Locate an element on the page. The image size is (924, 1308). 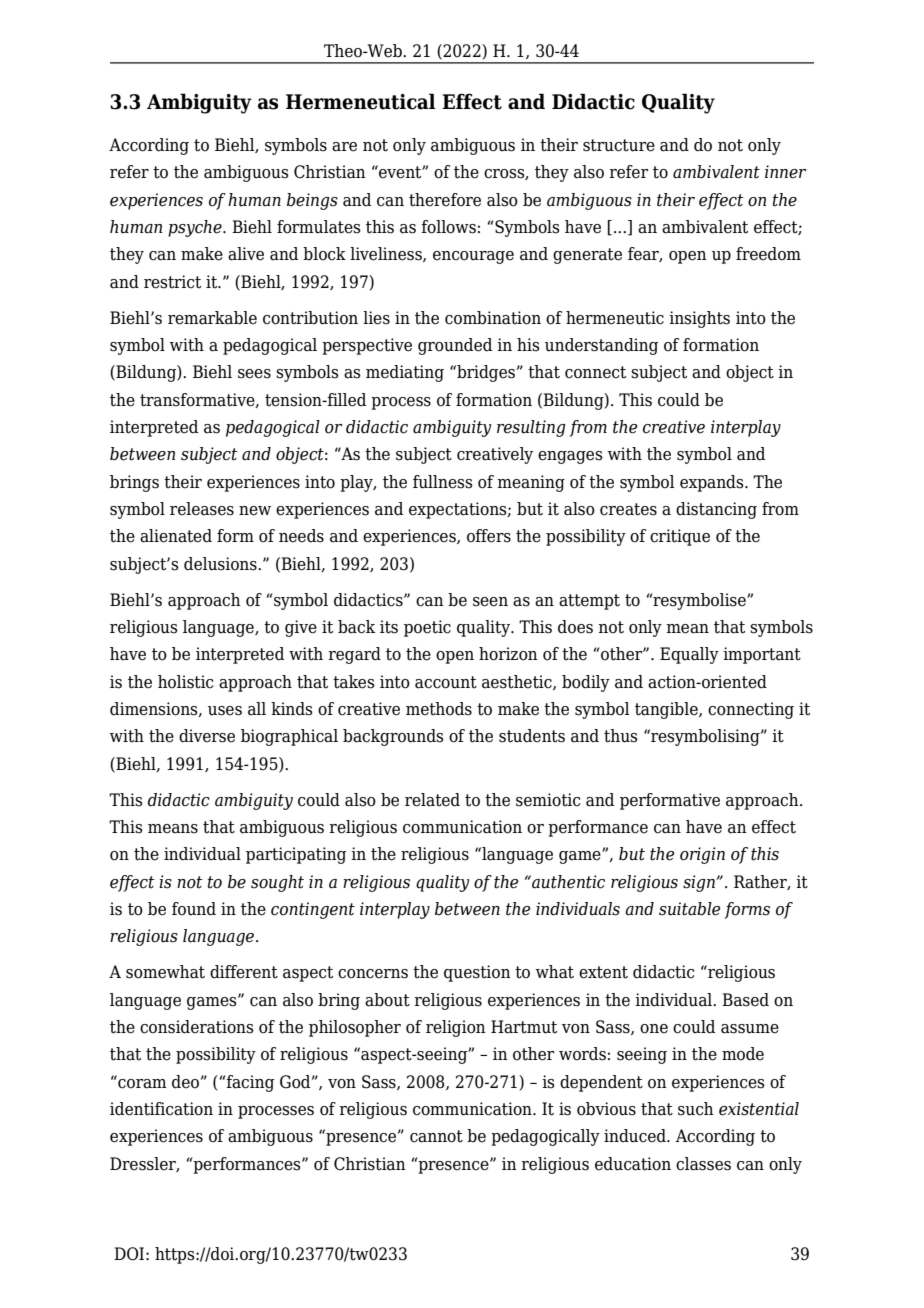
account is located at coordinates (446, 682).
